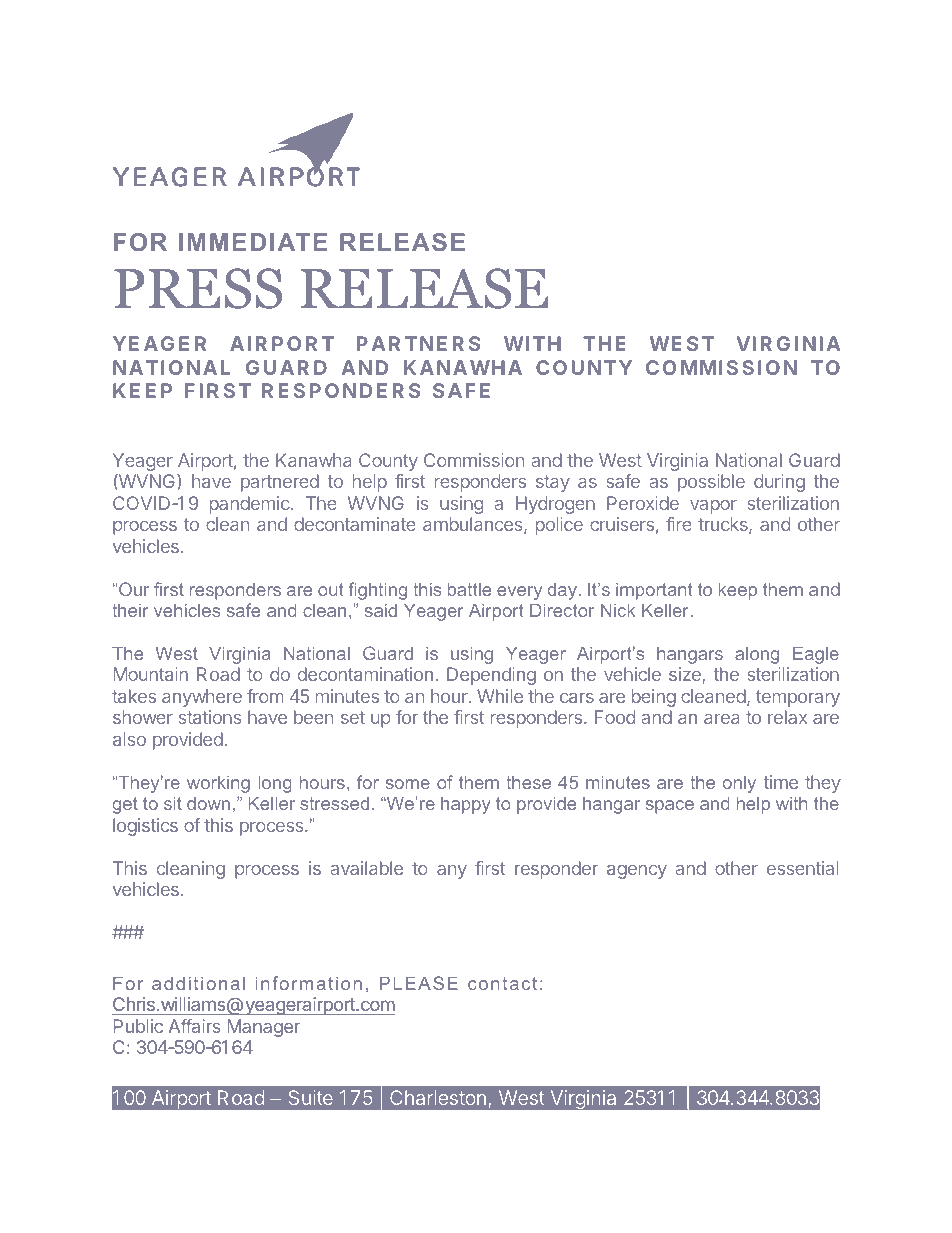 The height and width of the screenshot is (1233, 952). What do you see at coordinates (502, 983) in the screenshot?
I see `contact` at bounding box center [502, 983].
